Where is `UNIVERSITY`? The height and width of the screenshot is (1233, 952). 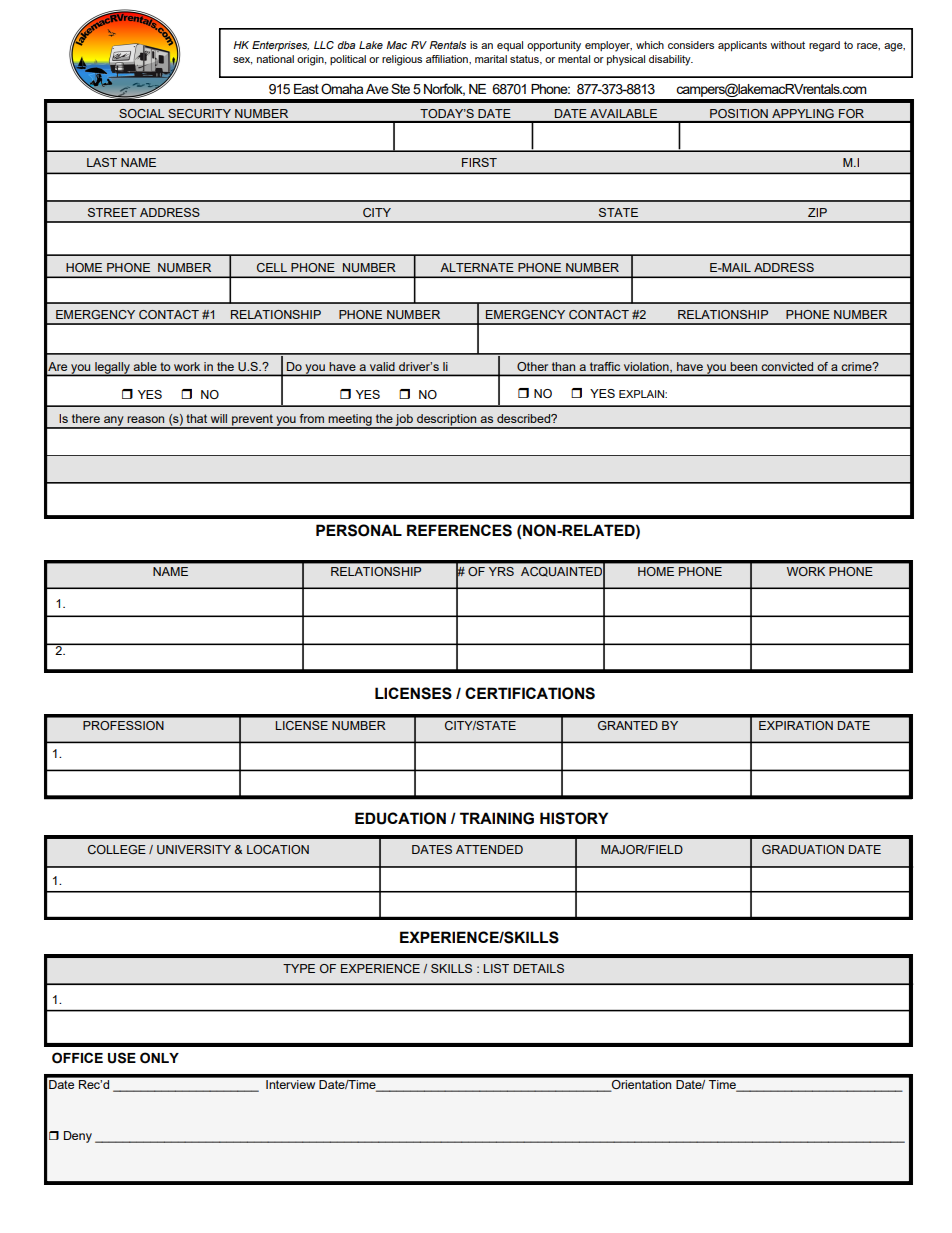
UNIVERSITY is located at coordinates (194, 849).
